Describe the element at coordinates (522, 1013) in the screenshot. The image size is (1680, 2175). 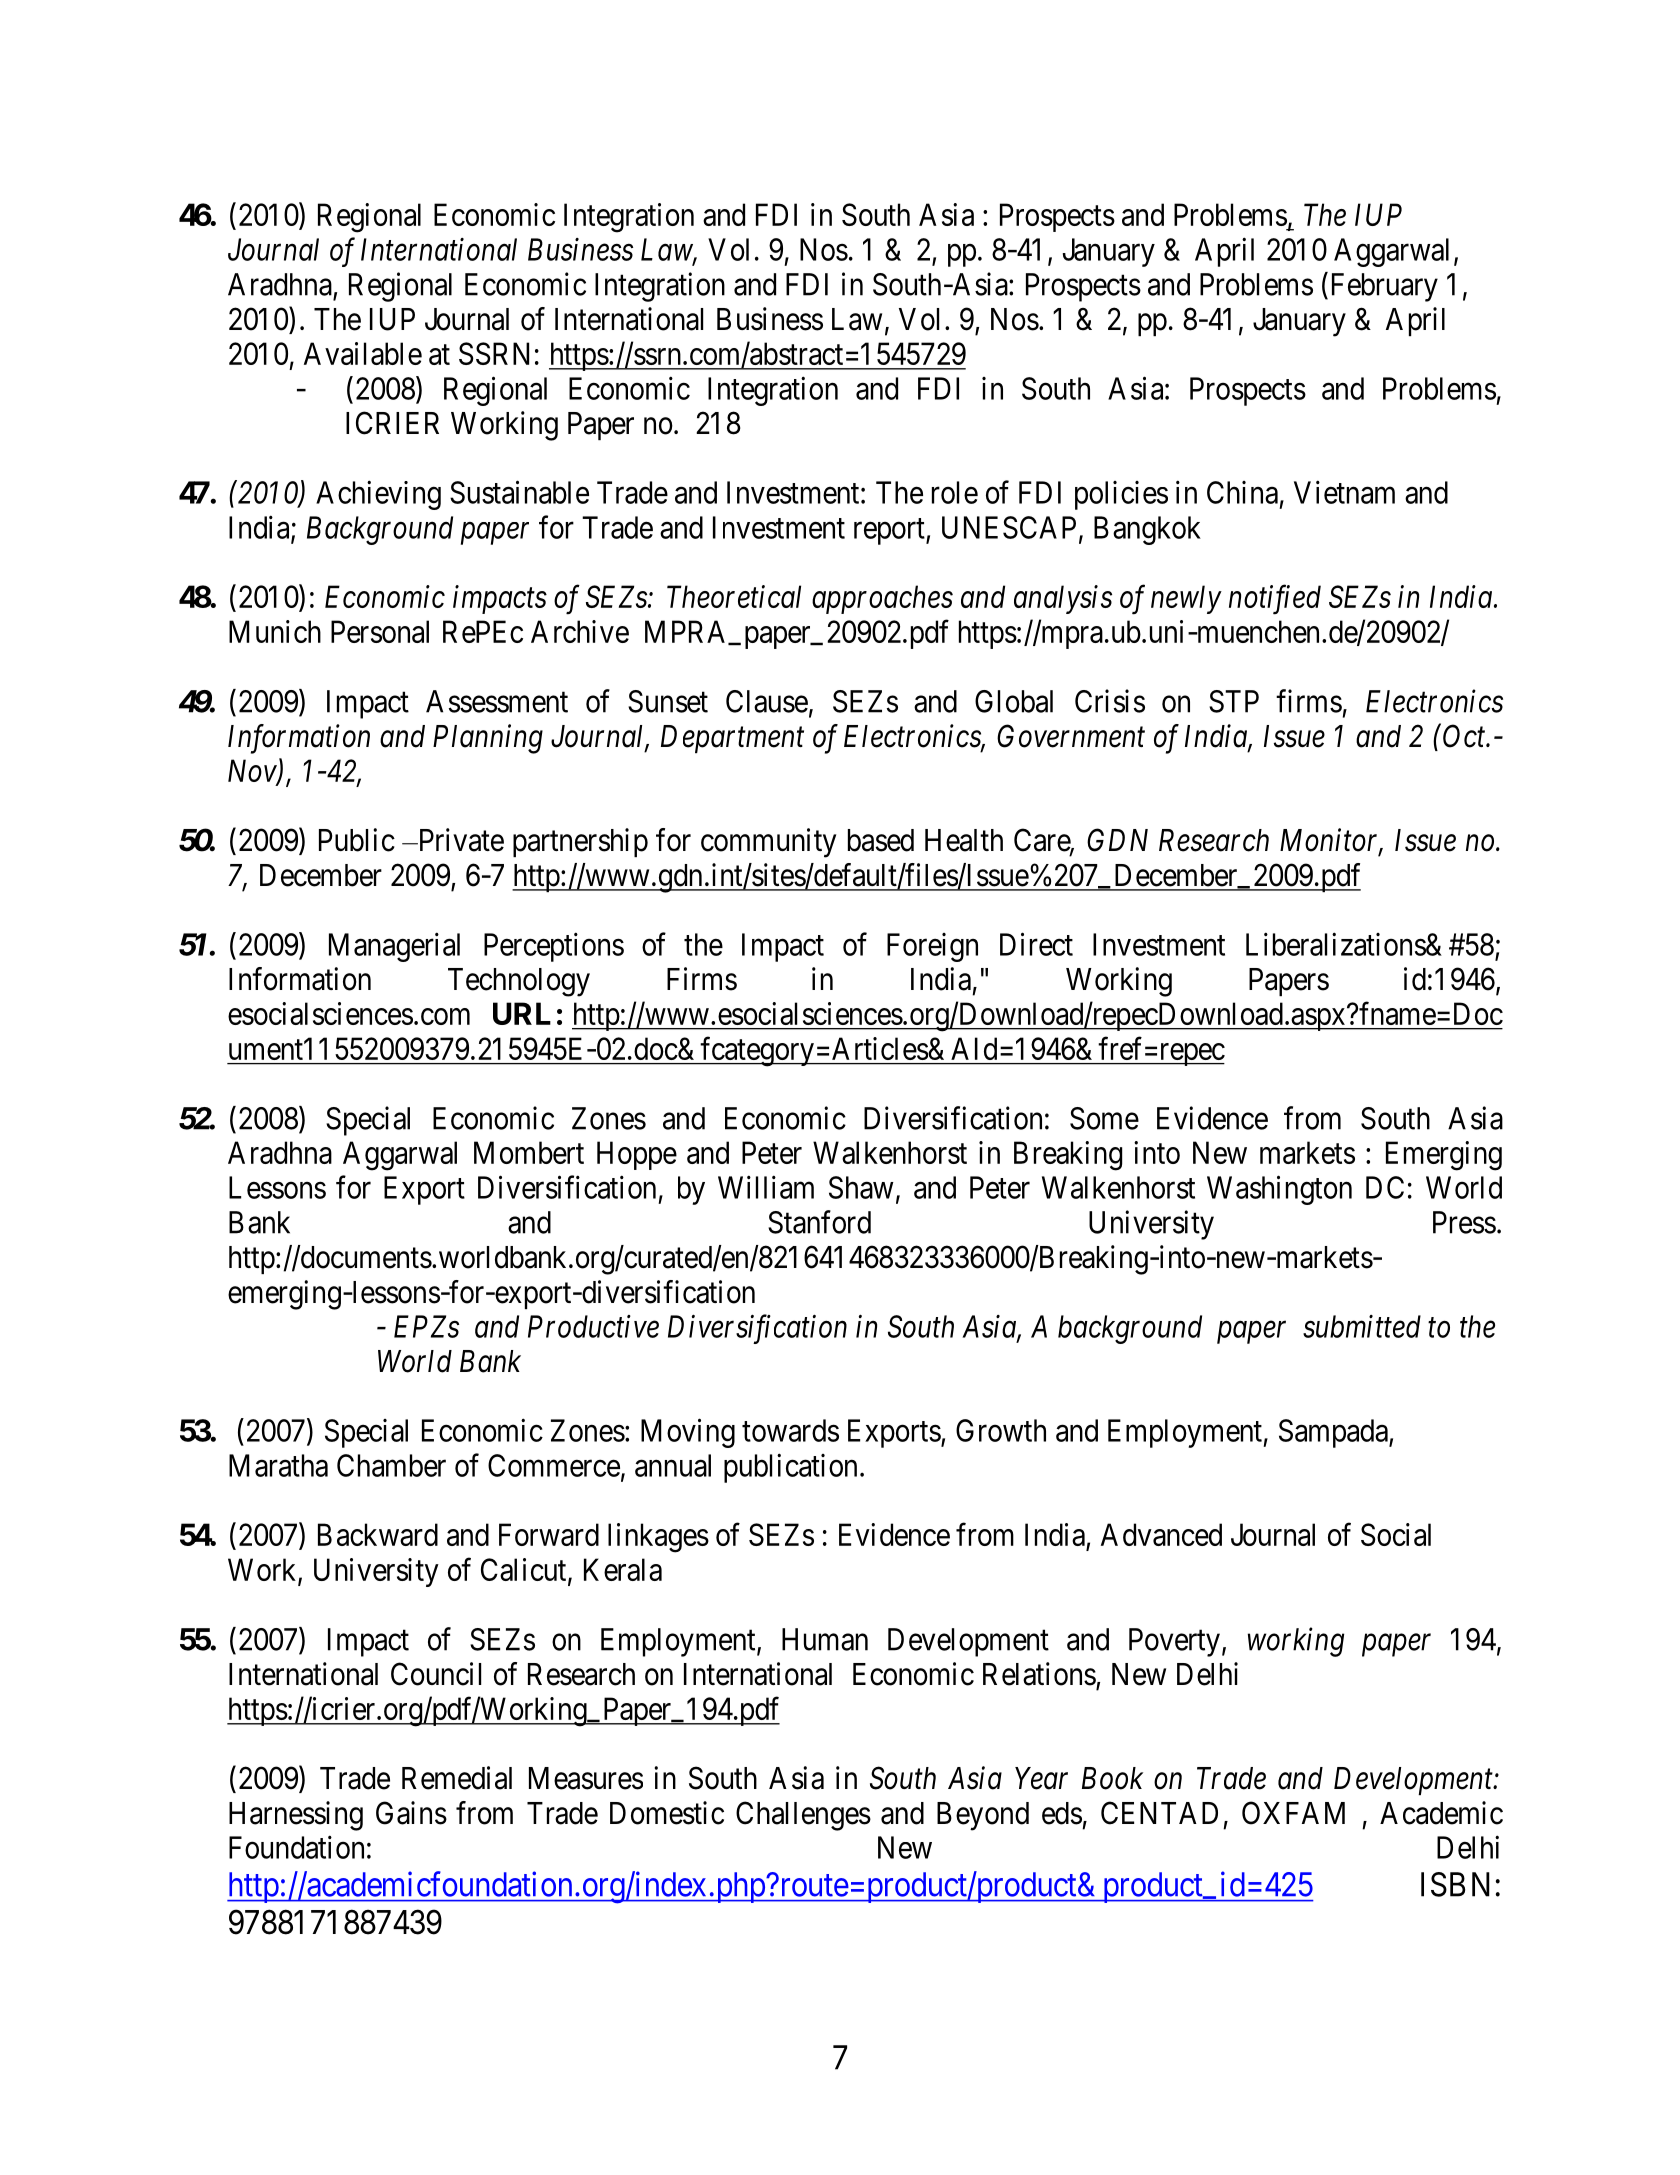
I see `URL` at that location.
